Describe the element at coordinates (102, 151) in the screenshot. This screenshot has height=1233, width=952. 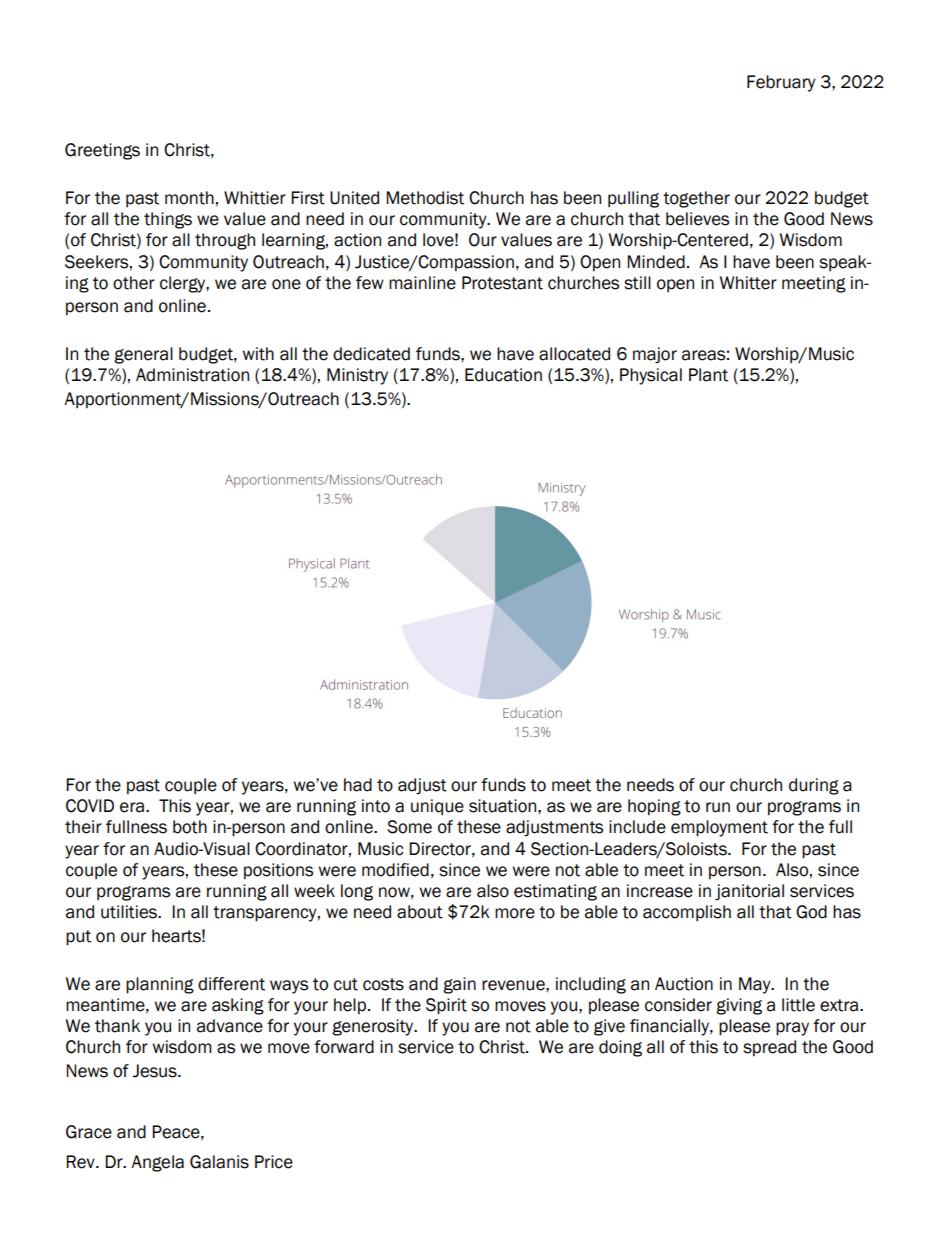
I see `Greetings` at that location.
